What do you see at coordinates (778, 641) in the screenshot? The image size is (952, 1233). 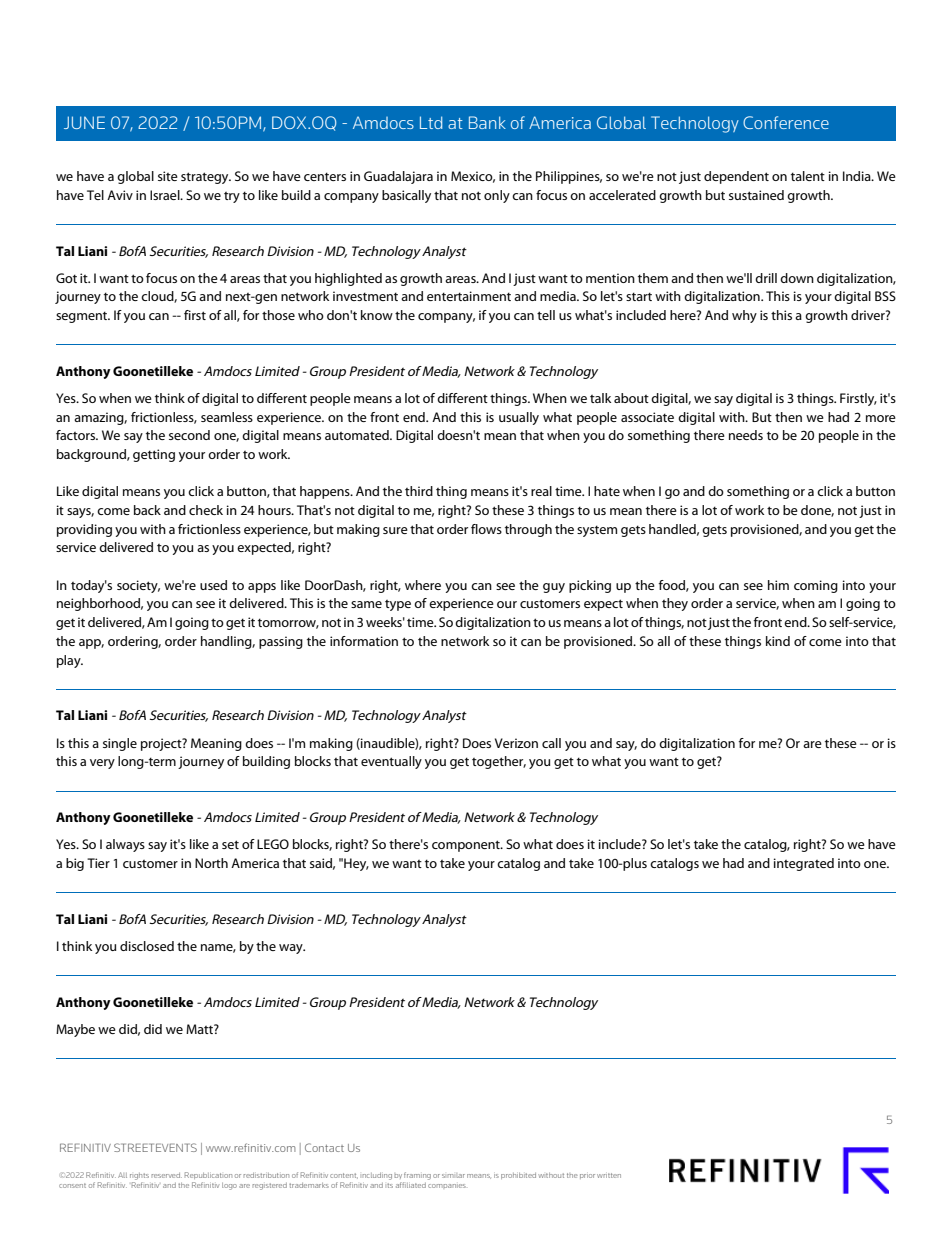 I see `kind` at bounding box center [778, 641].
